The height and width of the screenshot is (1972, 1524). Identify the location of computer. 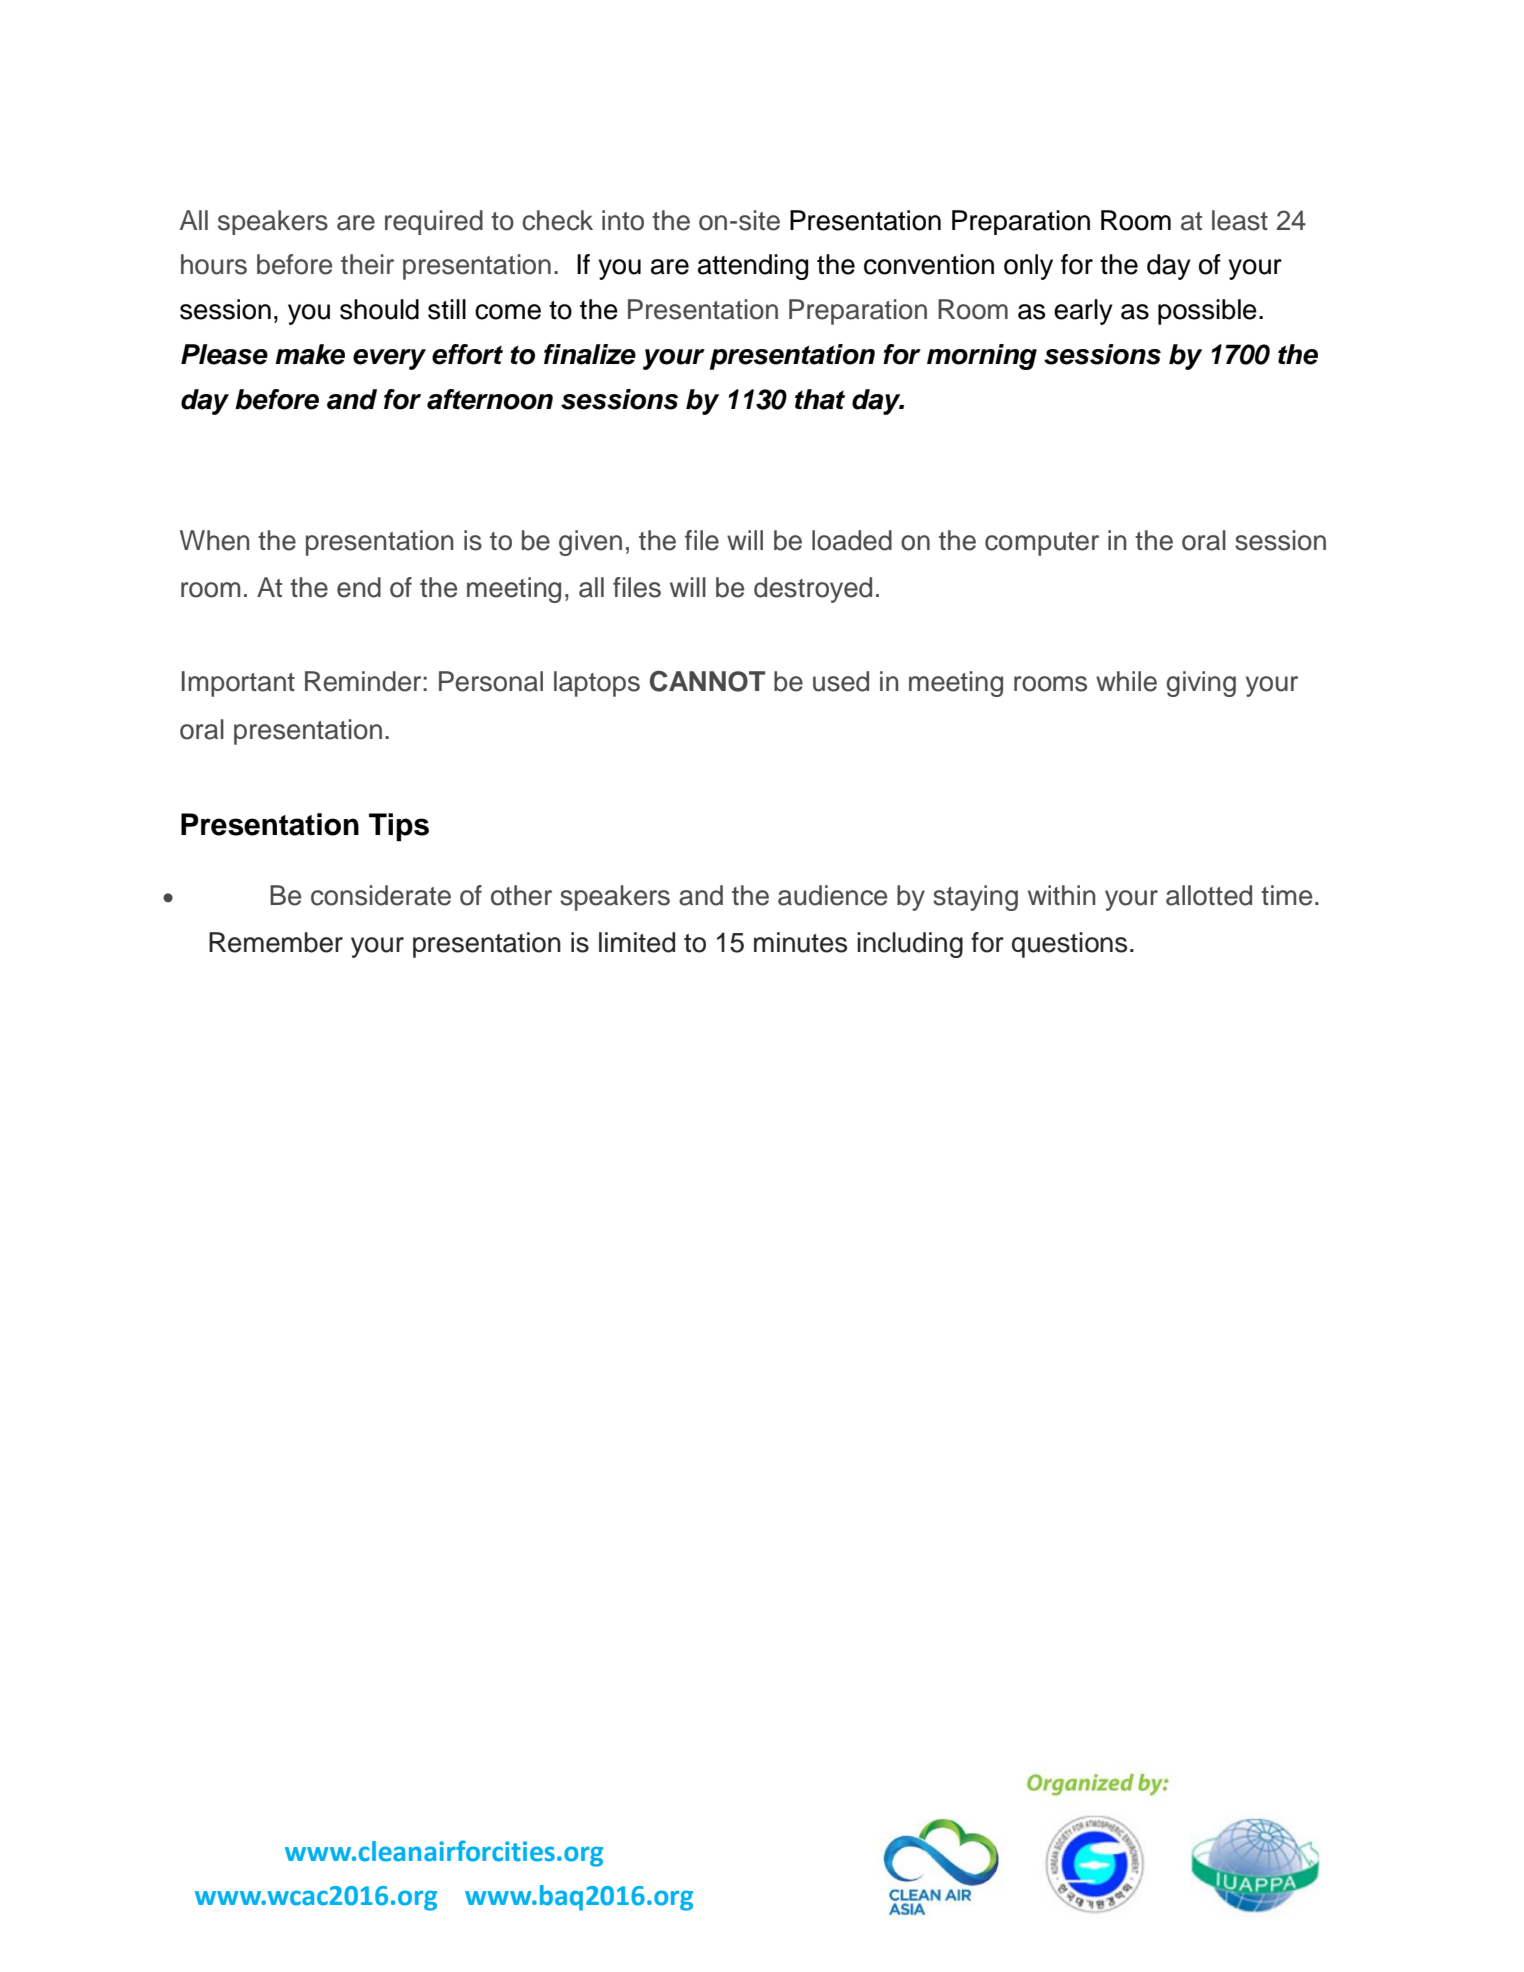
(1042, 544).
